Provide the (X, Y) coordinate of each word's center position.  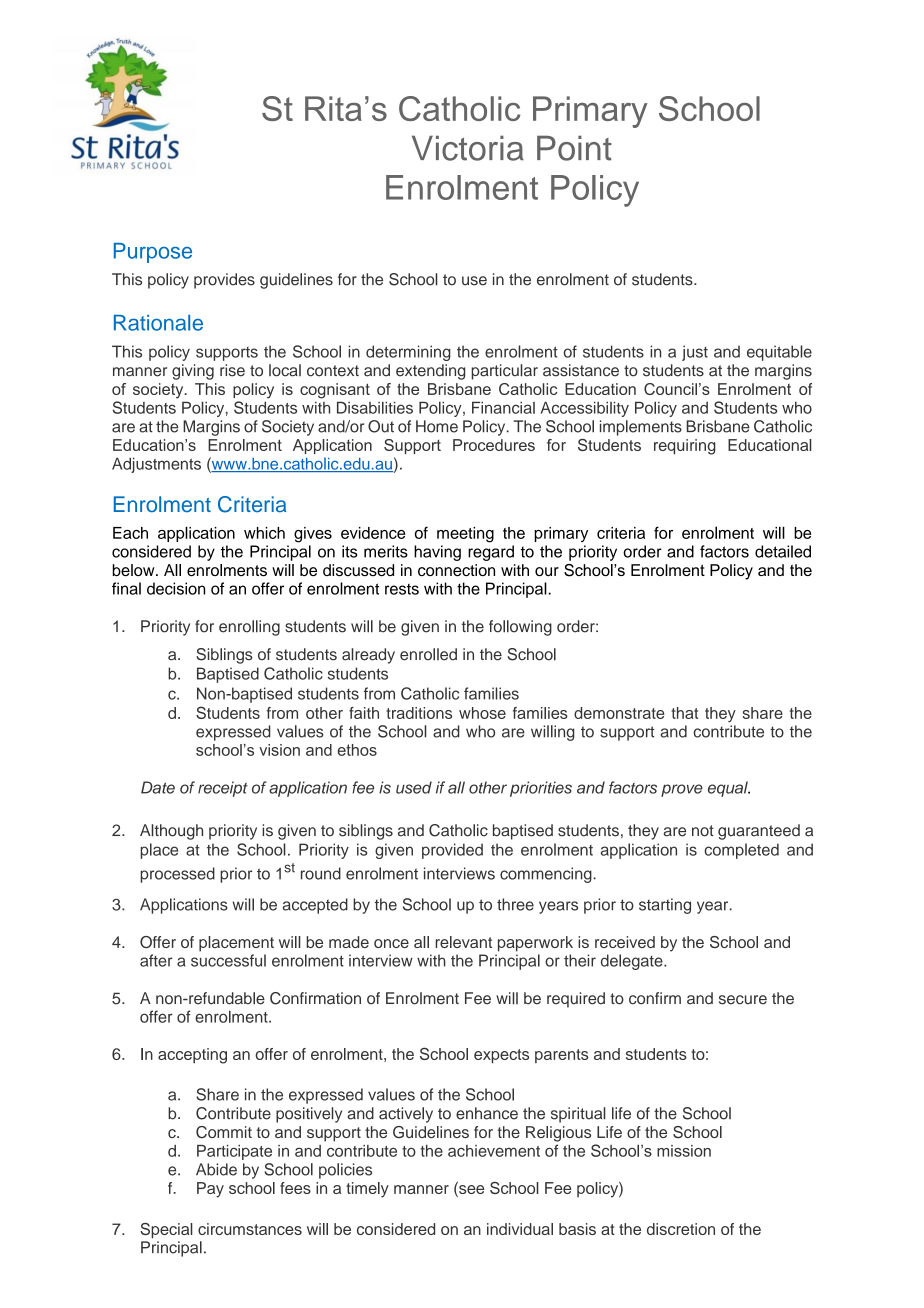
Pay (210, 1190)
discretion (681, 1229)
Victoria (468, 148)
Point (574, 148)
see (470, 1190)
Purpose (153, 253)
